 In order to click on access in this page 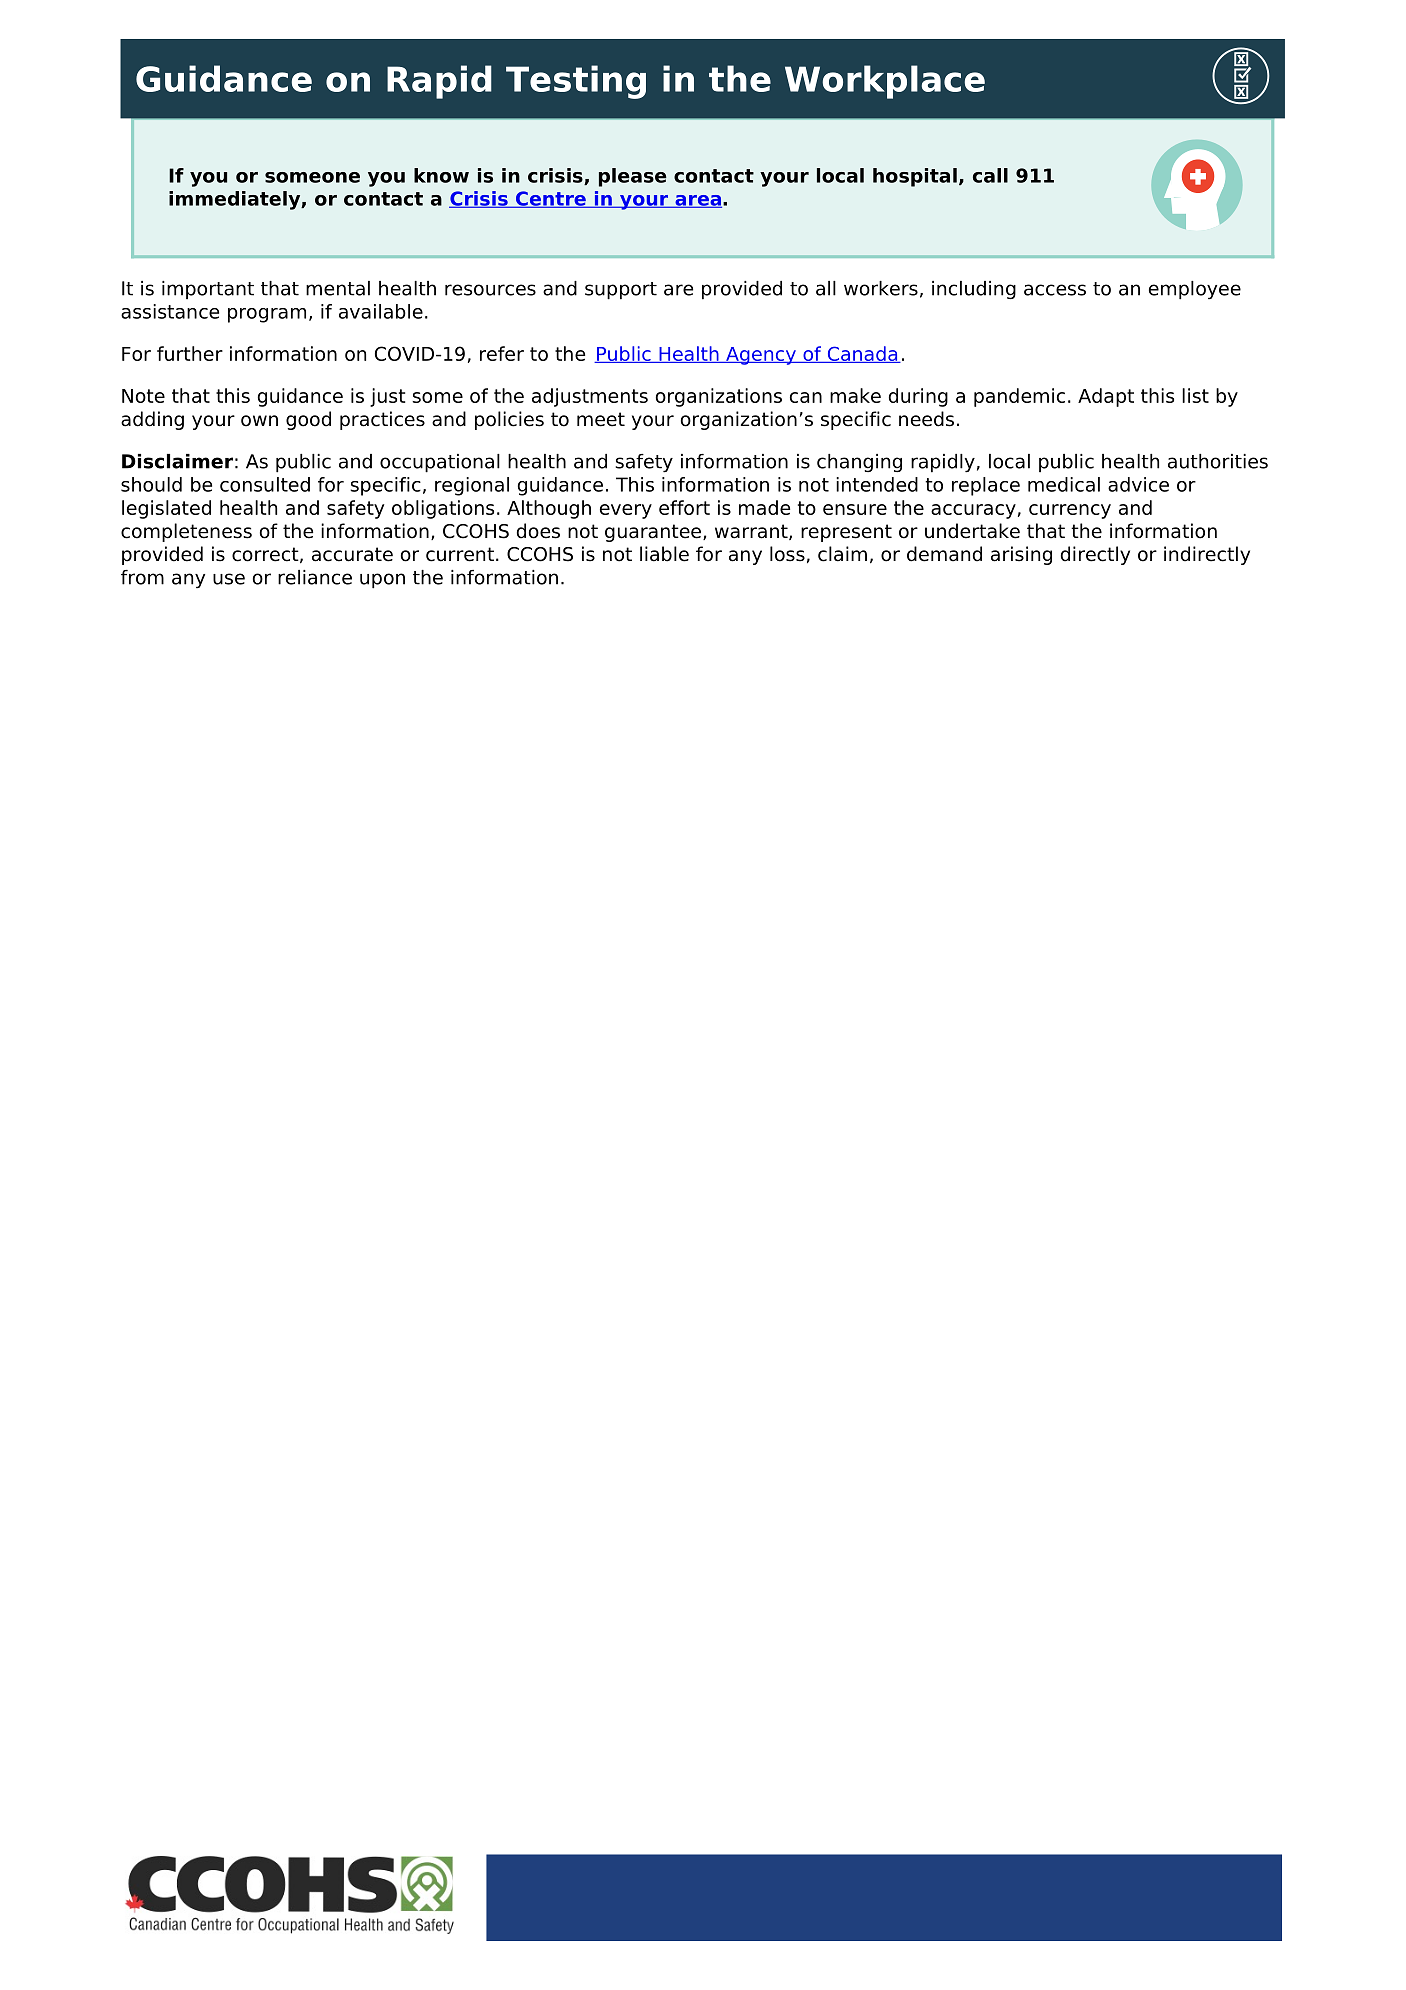, I will do `click(1055, 290)`.
